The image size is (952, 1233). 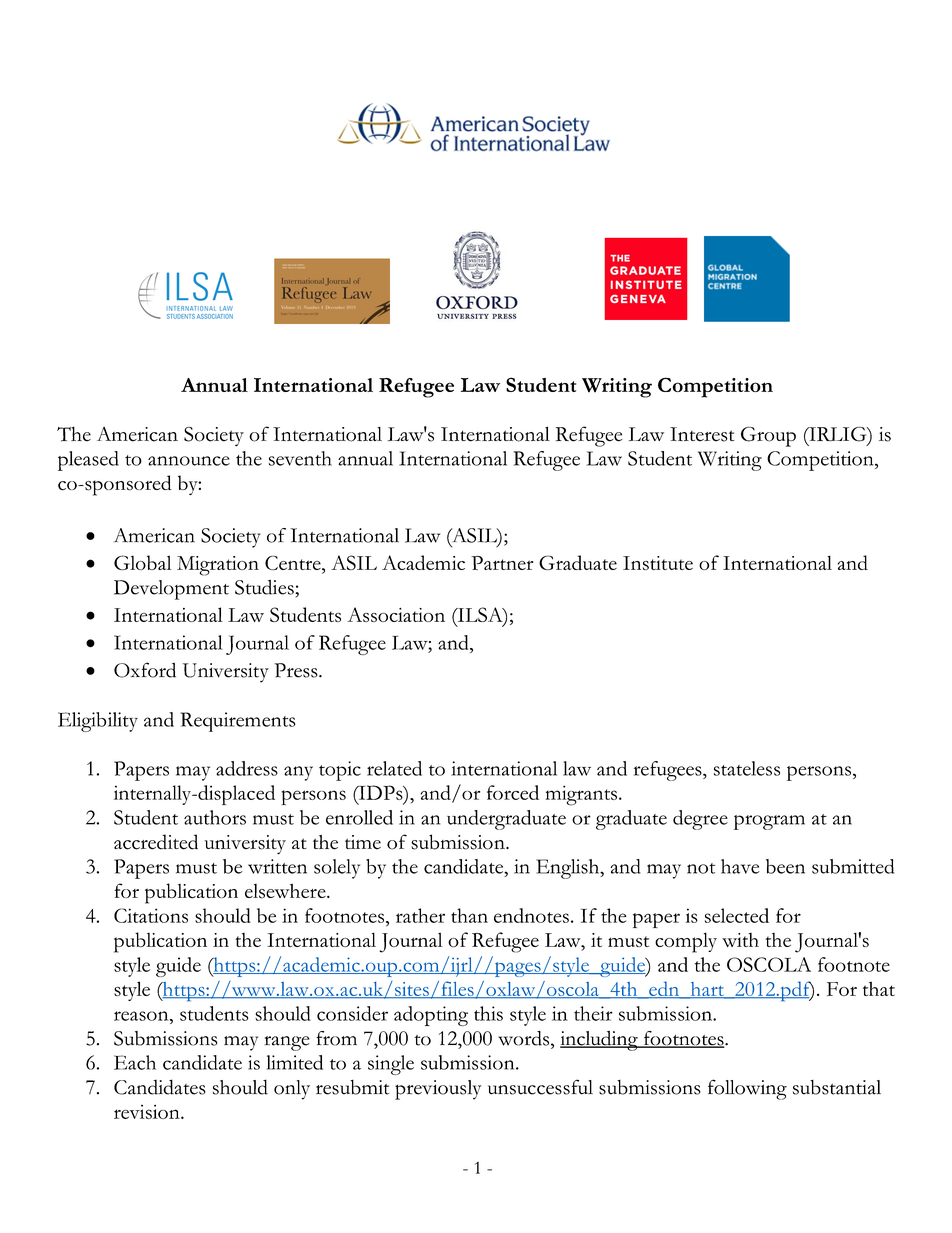 What do you see at coordinates (189, 461) in the screenshot?
I see `announce` at bounding box center [189, 461].
